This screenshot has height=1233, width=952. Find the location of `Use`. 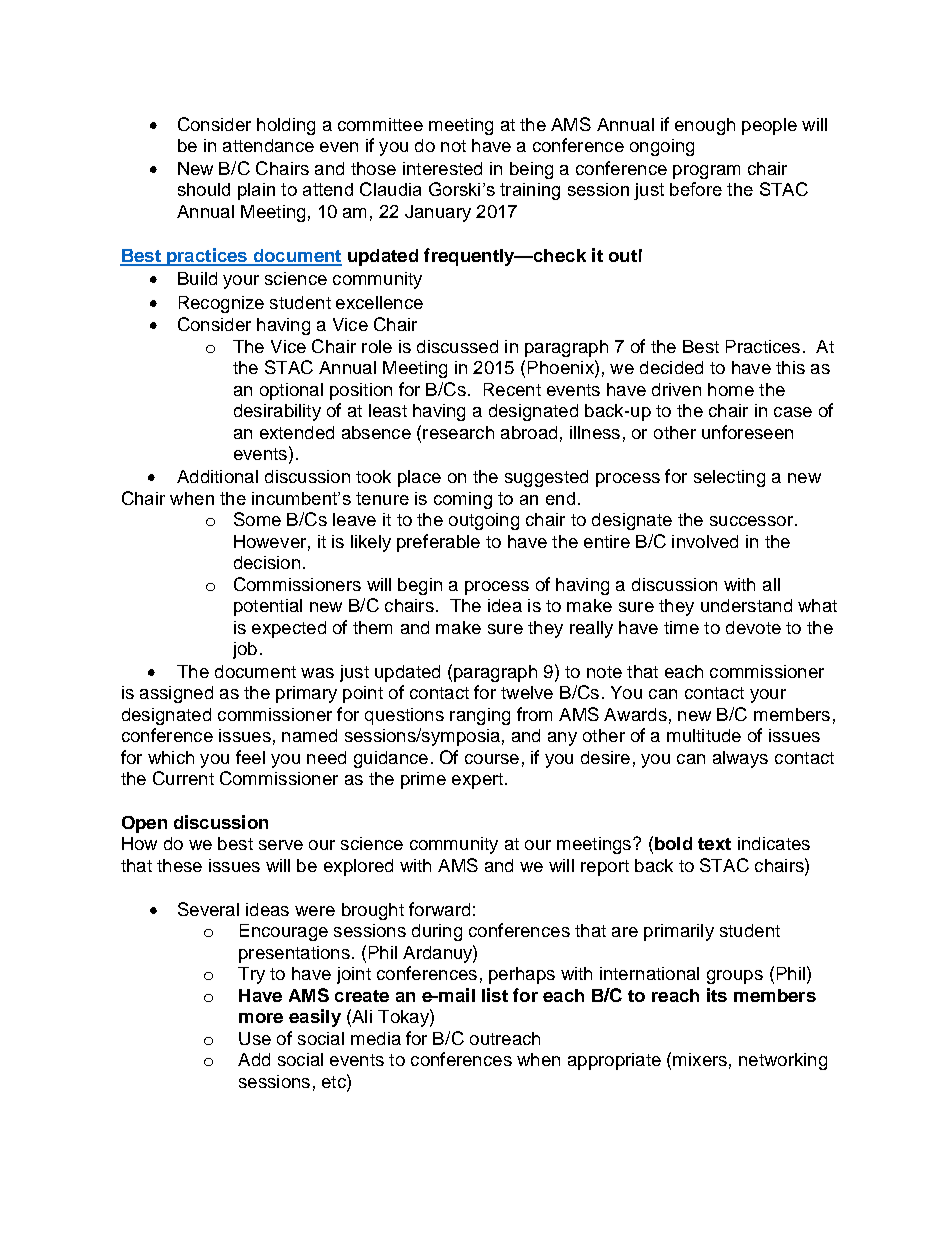

Use is located at coordinates (255, 1038).
